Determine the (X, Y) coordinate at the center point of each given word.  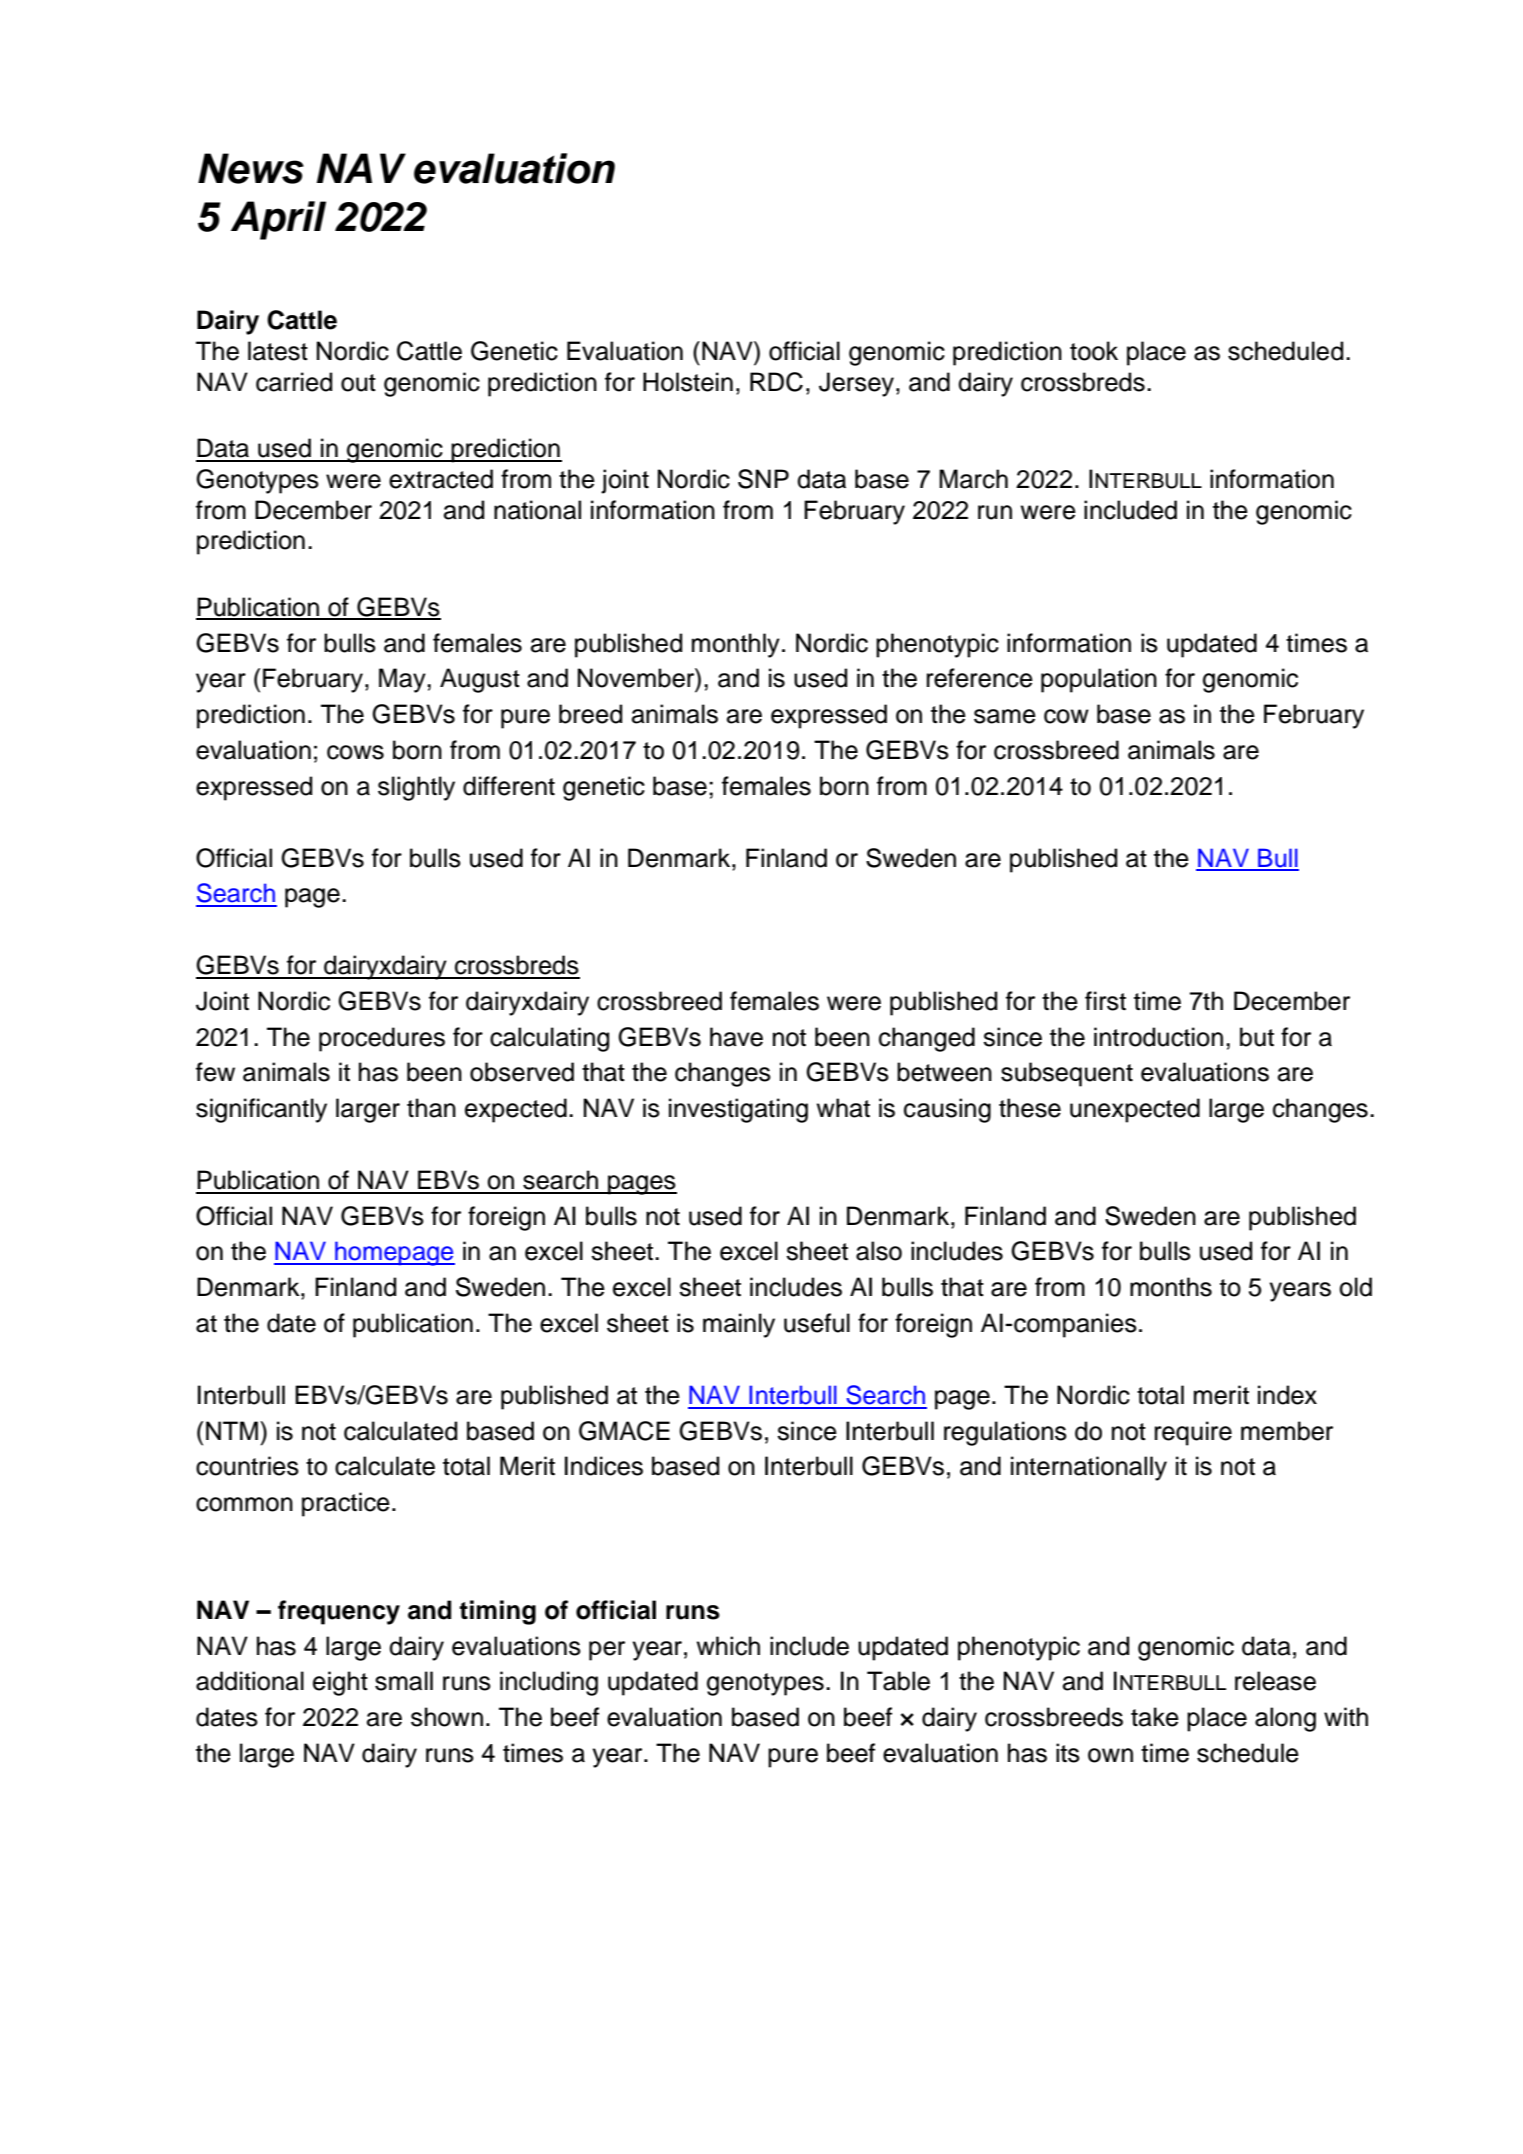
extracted (441, 479)
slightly (416, 788)
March (973, 479)
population (1099, 680)
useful (817, 1323)
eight (340, 1683)
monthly (736, 645)
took (1094, 351)
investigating (738, 1110)
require (1193, 1433)
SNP (763, 479)
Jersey (856, 384)
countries (247, 1466)
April (278, 220)
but (1257, 1037)
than (431, 1108)
